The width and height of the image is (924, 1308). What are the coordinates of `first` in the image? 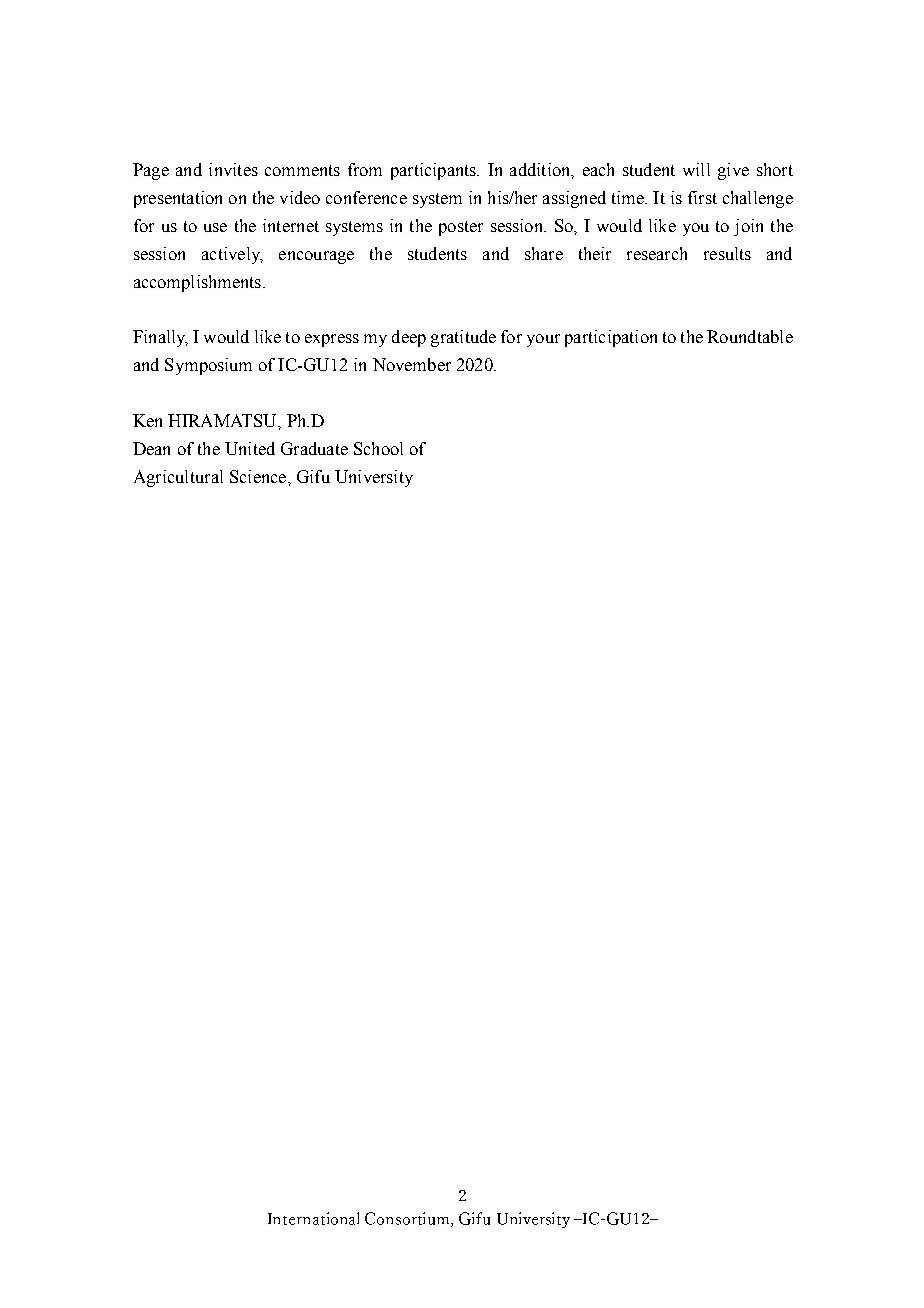 It's located at (702, 197).
